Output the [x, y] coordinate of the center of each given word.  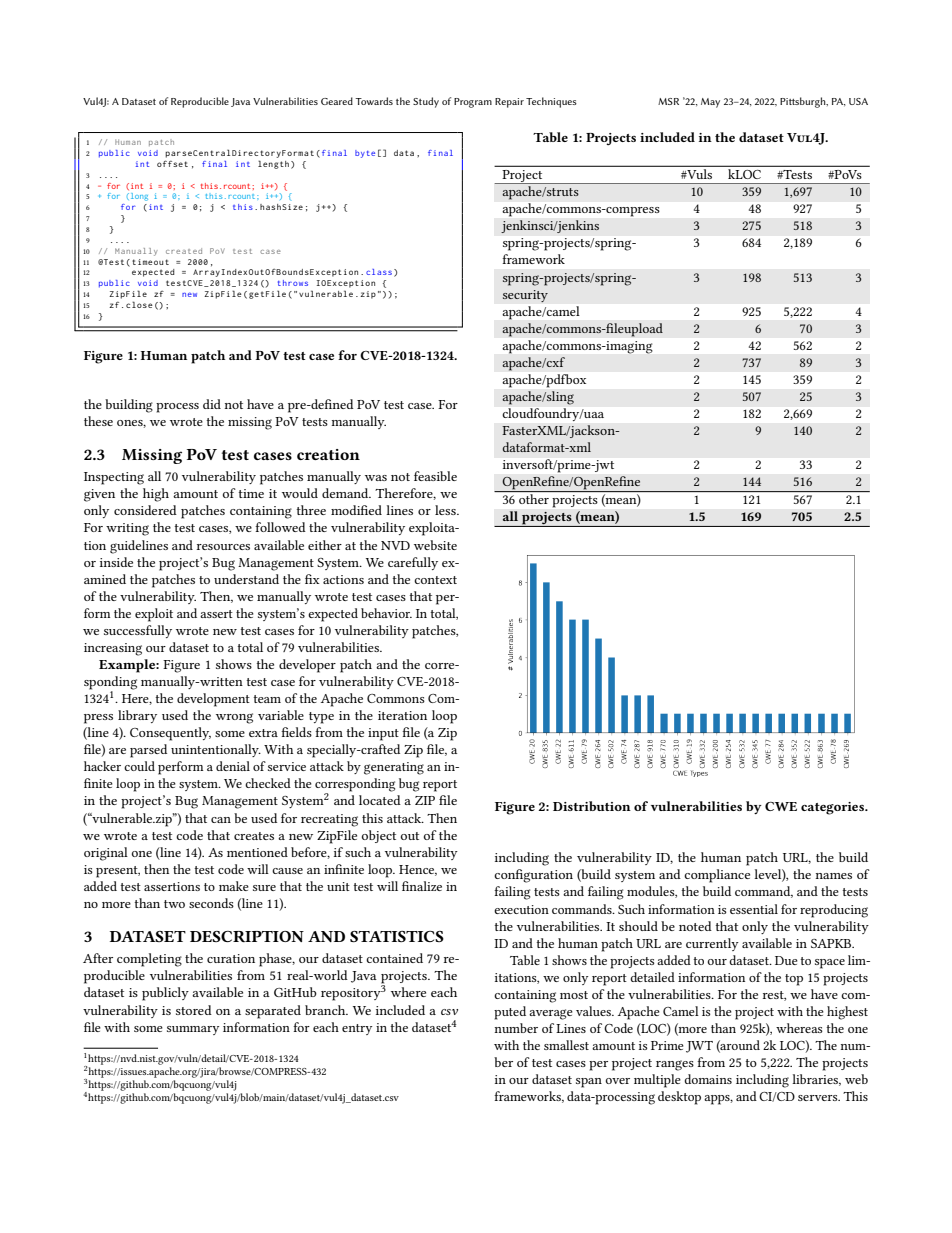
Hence [418, 870]
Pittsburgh [804, 102]
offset [172, 163]
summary [193, 1030]
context [435, 580]
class [379, 272]
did [212, 404]
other [534, 499]
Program [473, 103]
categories [833, 808]
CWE [781, 806]
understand [246, 579]
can [221, 820]
